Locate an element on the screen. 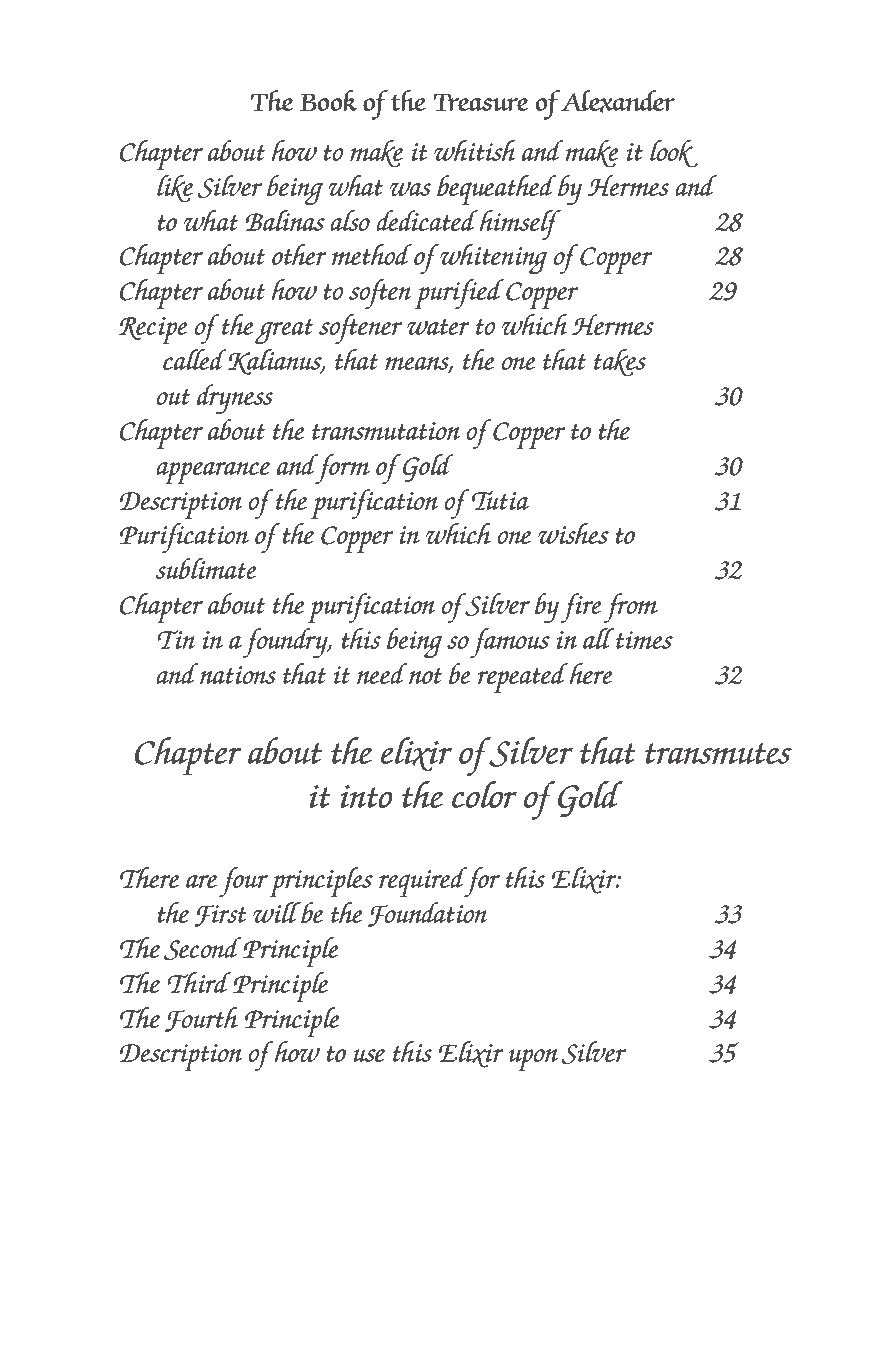 The height and width of the screenshot is (1345, 896). Alexander is located at coordinates (617, 101).
